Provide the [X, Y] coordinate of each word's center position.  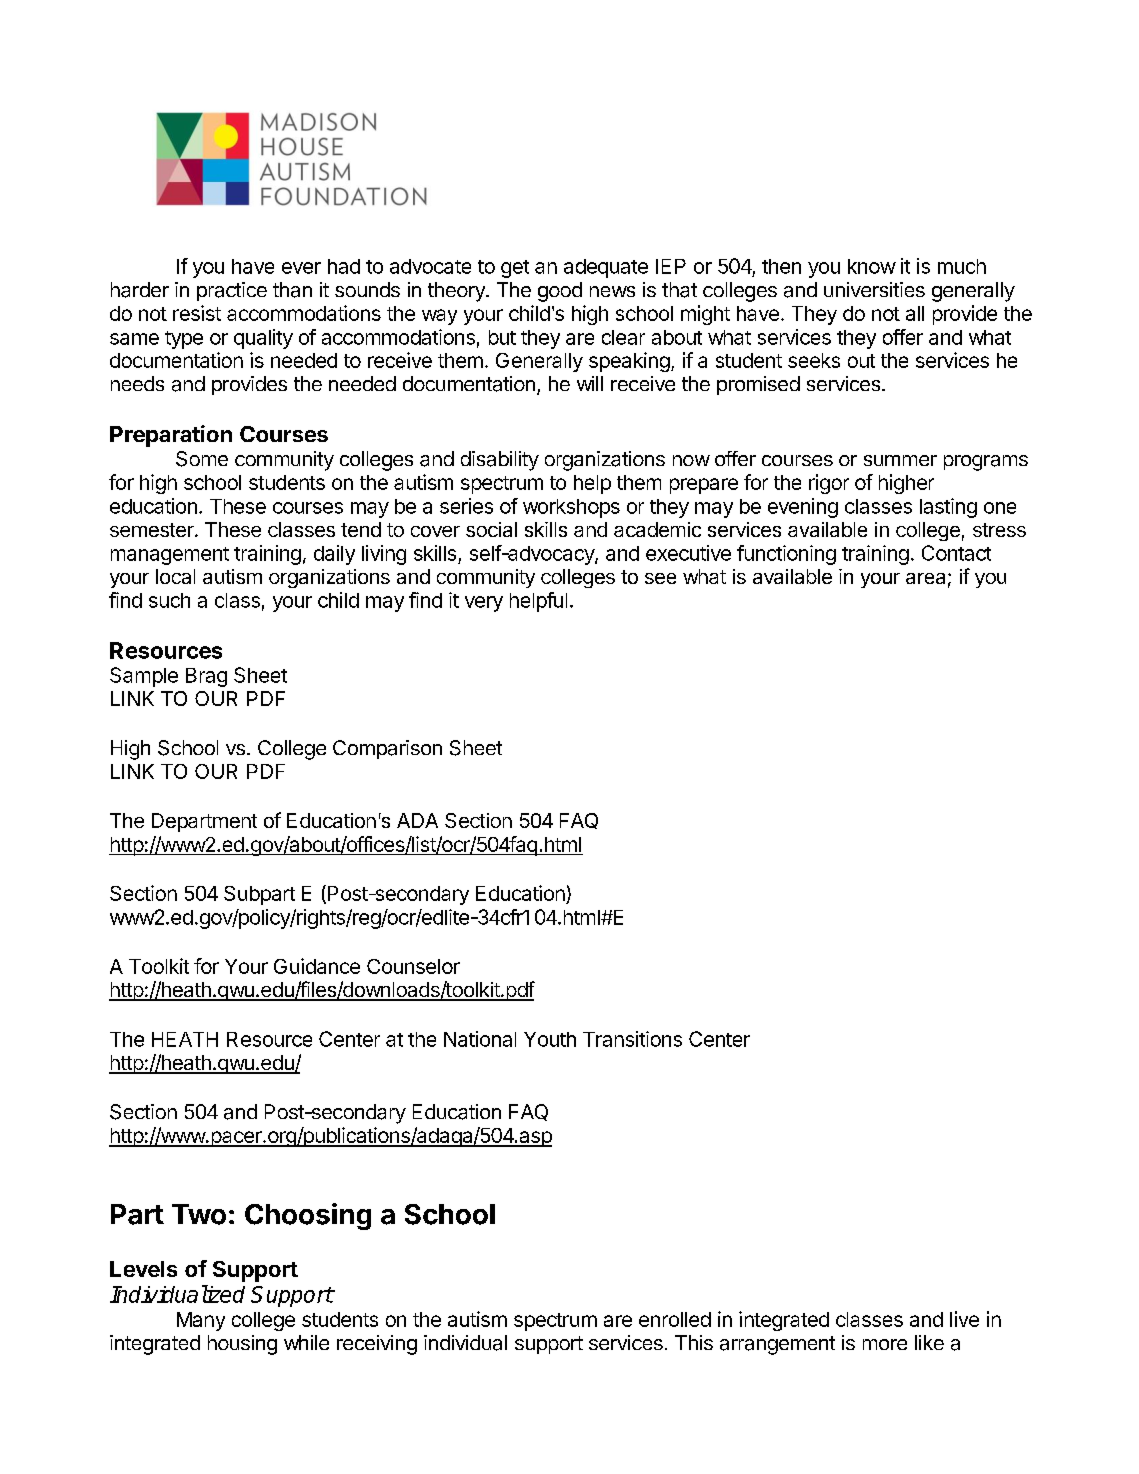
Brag [206, 677]
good [560, 292]
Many [201, 1321]
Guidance [317, 966]
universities [874, 289]
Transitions [632, 1039]
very [484, 604]
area [925, 578]
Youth [550, 1039]
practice [232, 291]
